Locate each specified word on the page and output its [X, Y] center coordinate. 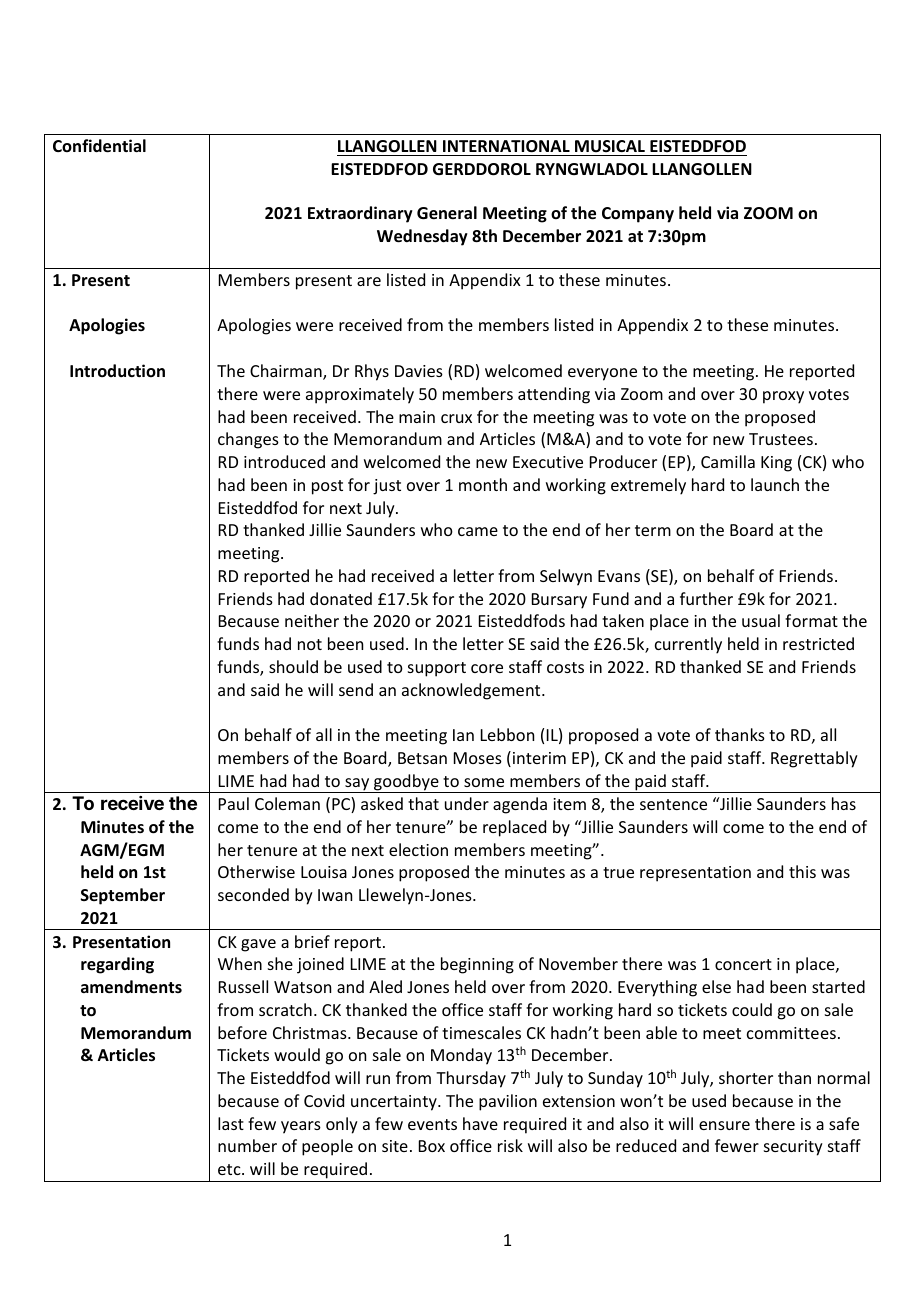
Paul [234, 803]
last [231, 1123]
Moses [478, 758]
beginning [477, 965]
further [706, 598]
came [478, 531]
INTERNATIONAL [506, 148]
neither [312, 620]
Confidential [99, 146]
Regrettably [814, 759]
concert [743, 964]
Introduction [117, 370]
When [240, 963]
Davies [419, 371]
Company [638, 215]
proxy [783, 397]
